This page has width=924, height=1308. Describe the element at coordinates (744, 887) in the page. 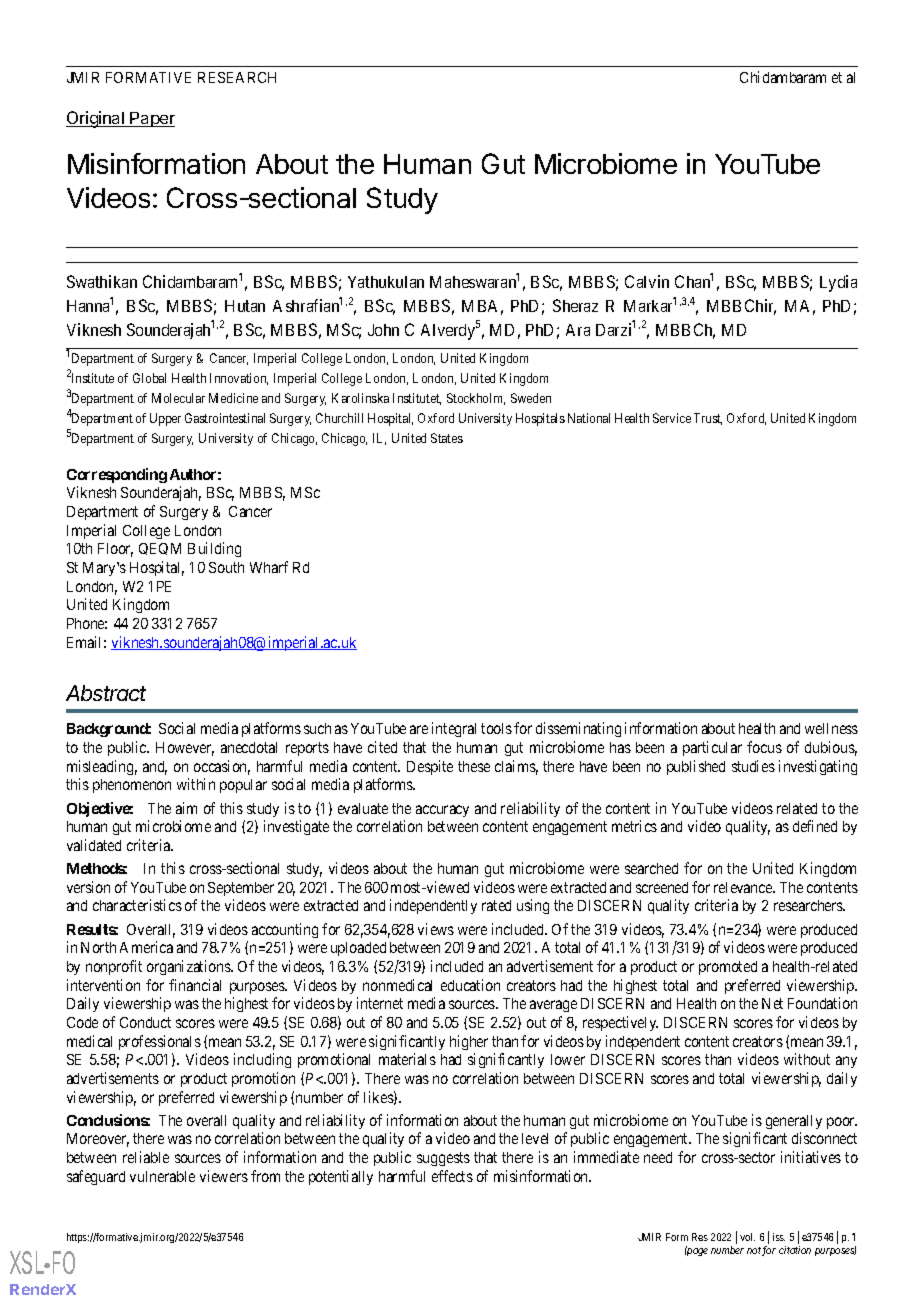

I see `relevance` at that location.
